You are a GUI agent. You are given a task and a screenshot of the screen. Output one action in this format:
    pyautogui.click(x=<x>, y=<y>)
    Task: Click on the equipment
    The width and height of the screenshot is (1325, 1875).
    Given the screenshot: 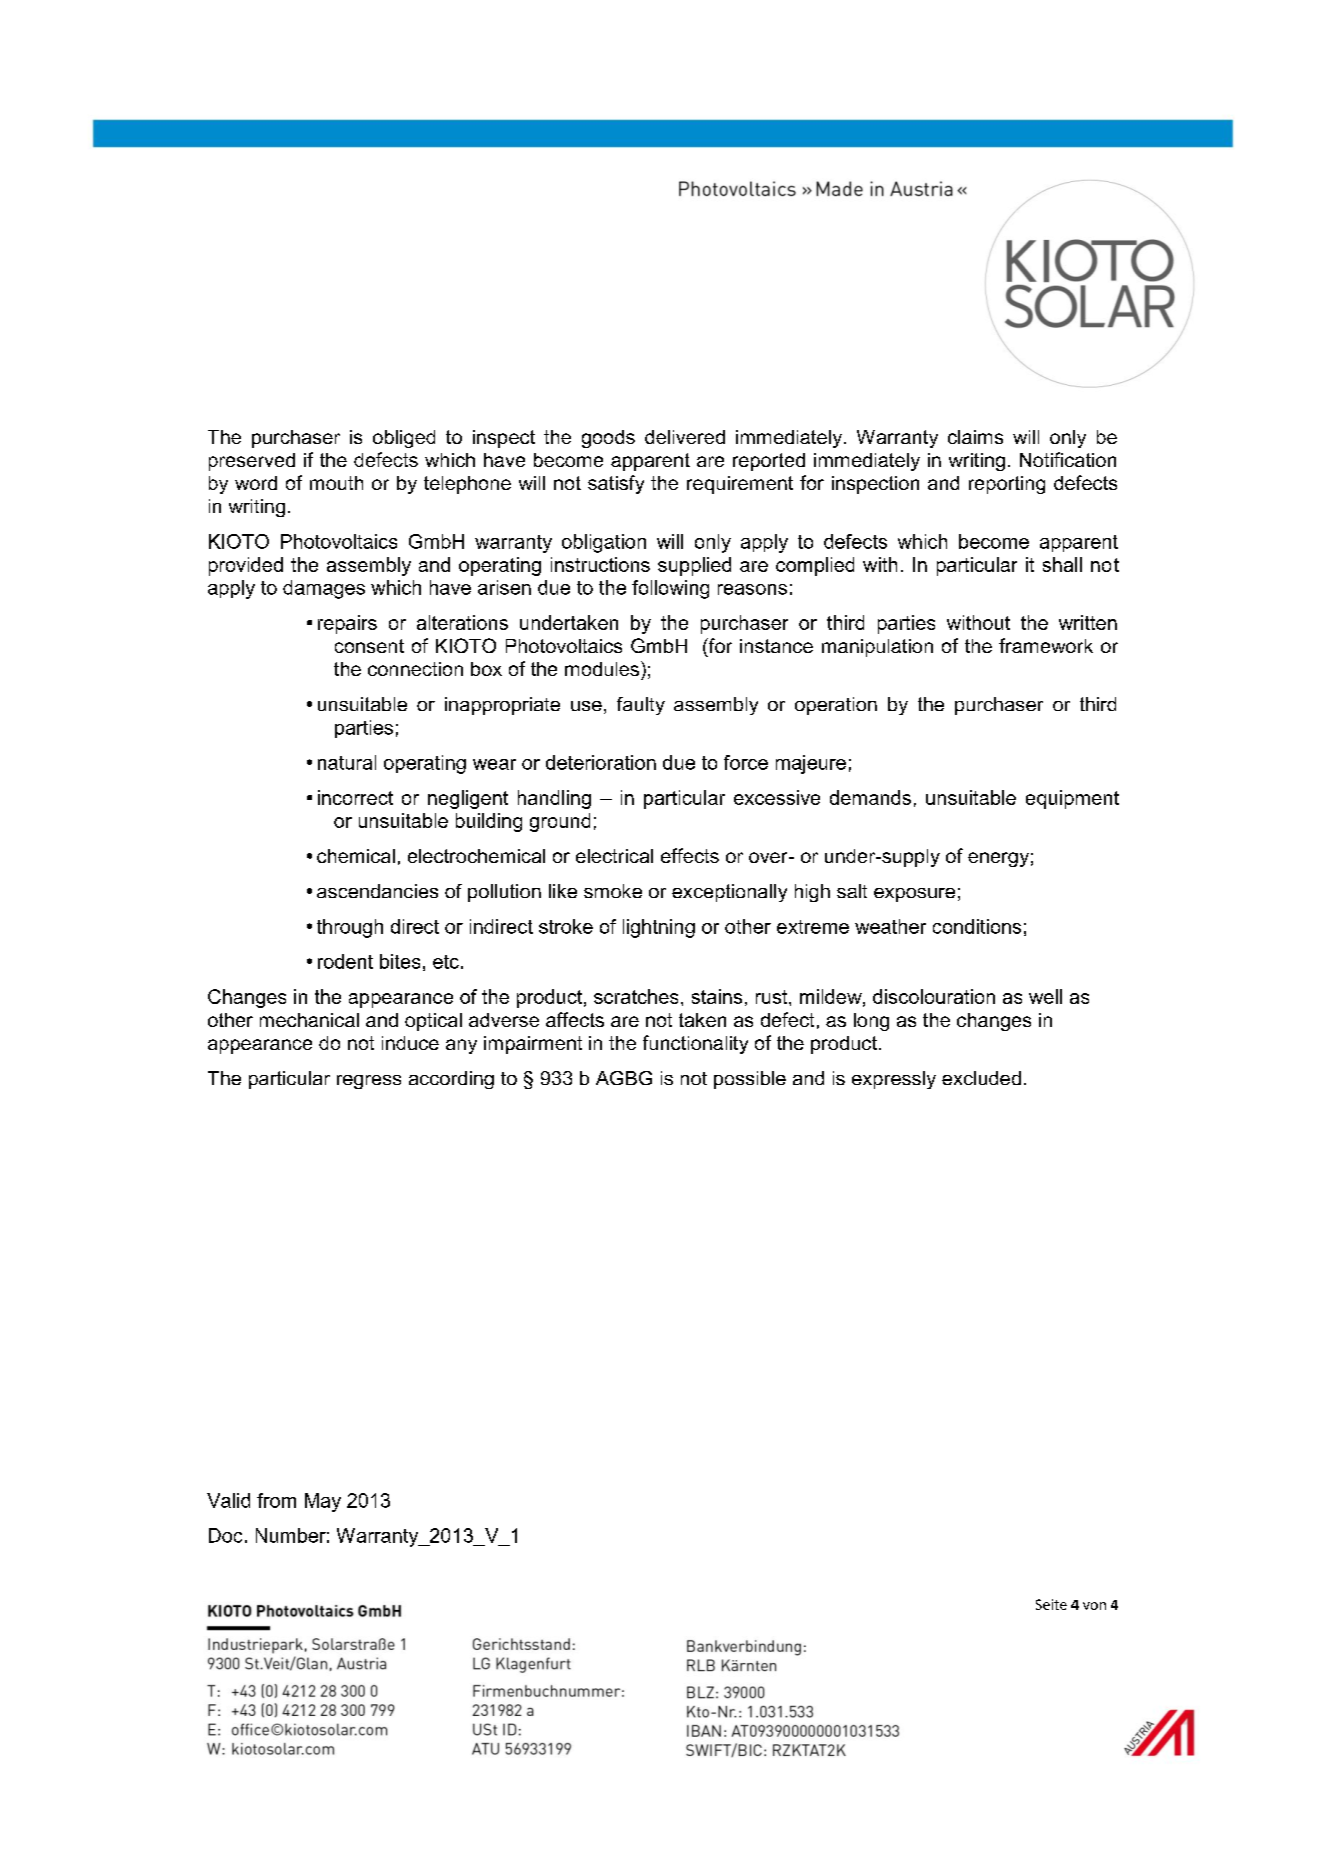 What is the action you would take?
    pyautogui.click(x=1072, y=799)
